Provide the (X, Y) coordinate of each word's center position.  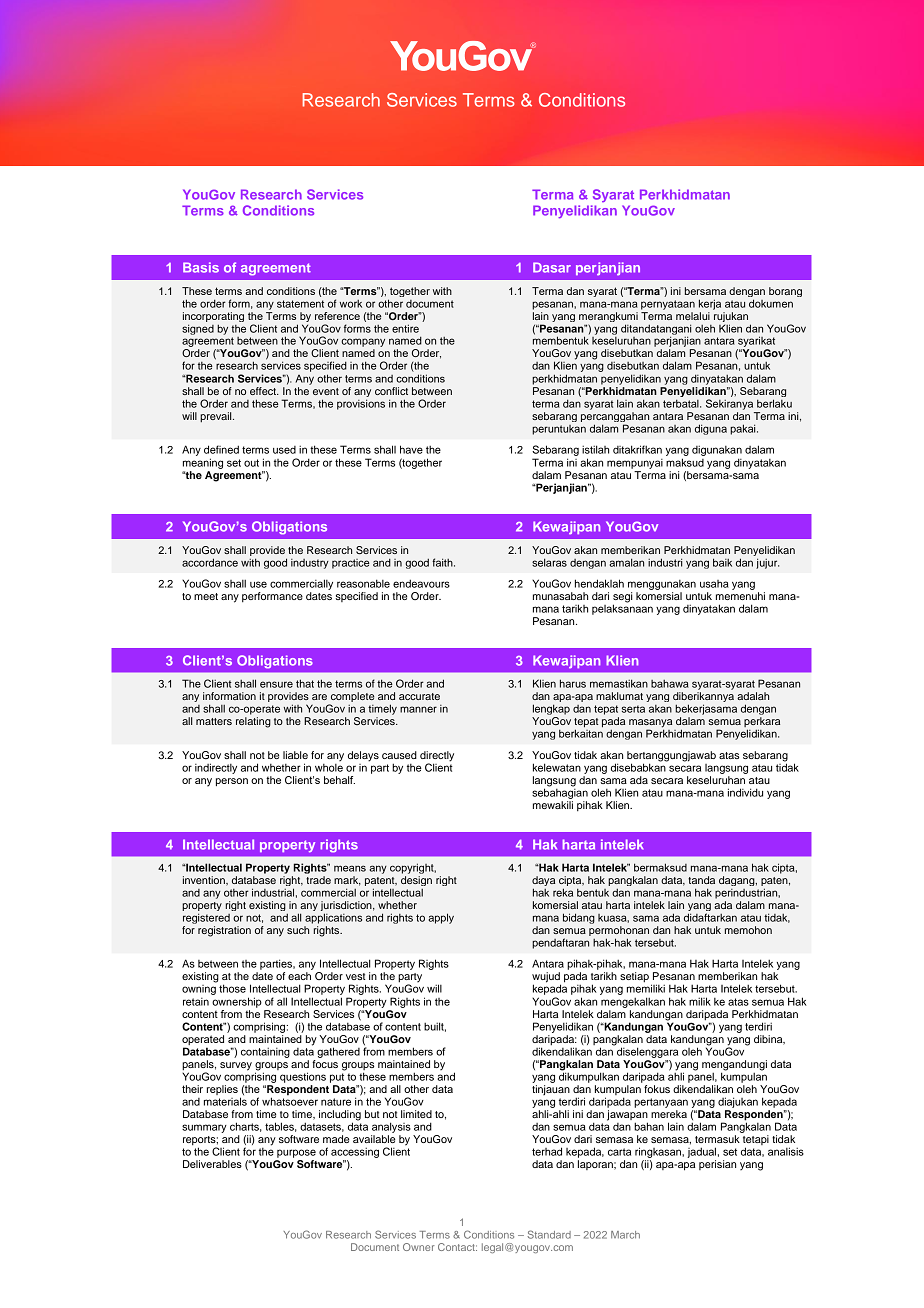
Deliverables (212, 1164)
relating (253, 722)
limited (416, 1114)
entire (405, 328)
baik (722, 562)
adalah (753, 696)
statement (300, 304)
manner (418, 709)
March (625, 1235)
